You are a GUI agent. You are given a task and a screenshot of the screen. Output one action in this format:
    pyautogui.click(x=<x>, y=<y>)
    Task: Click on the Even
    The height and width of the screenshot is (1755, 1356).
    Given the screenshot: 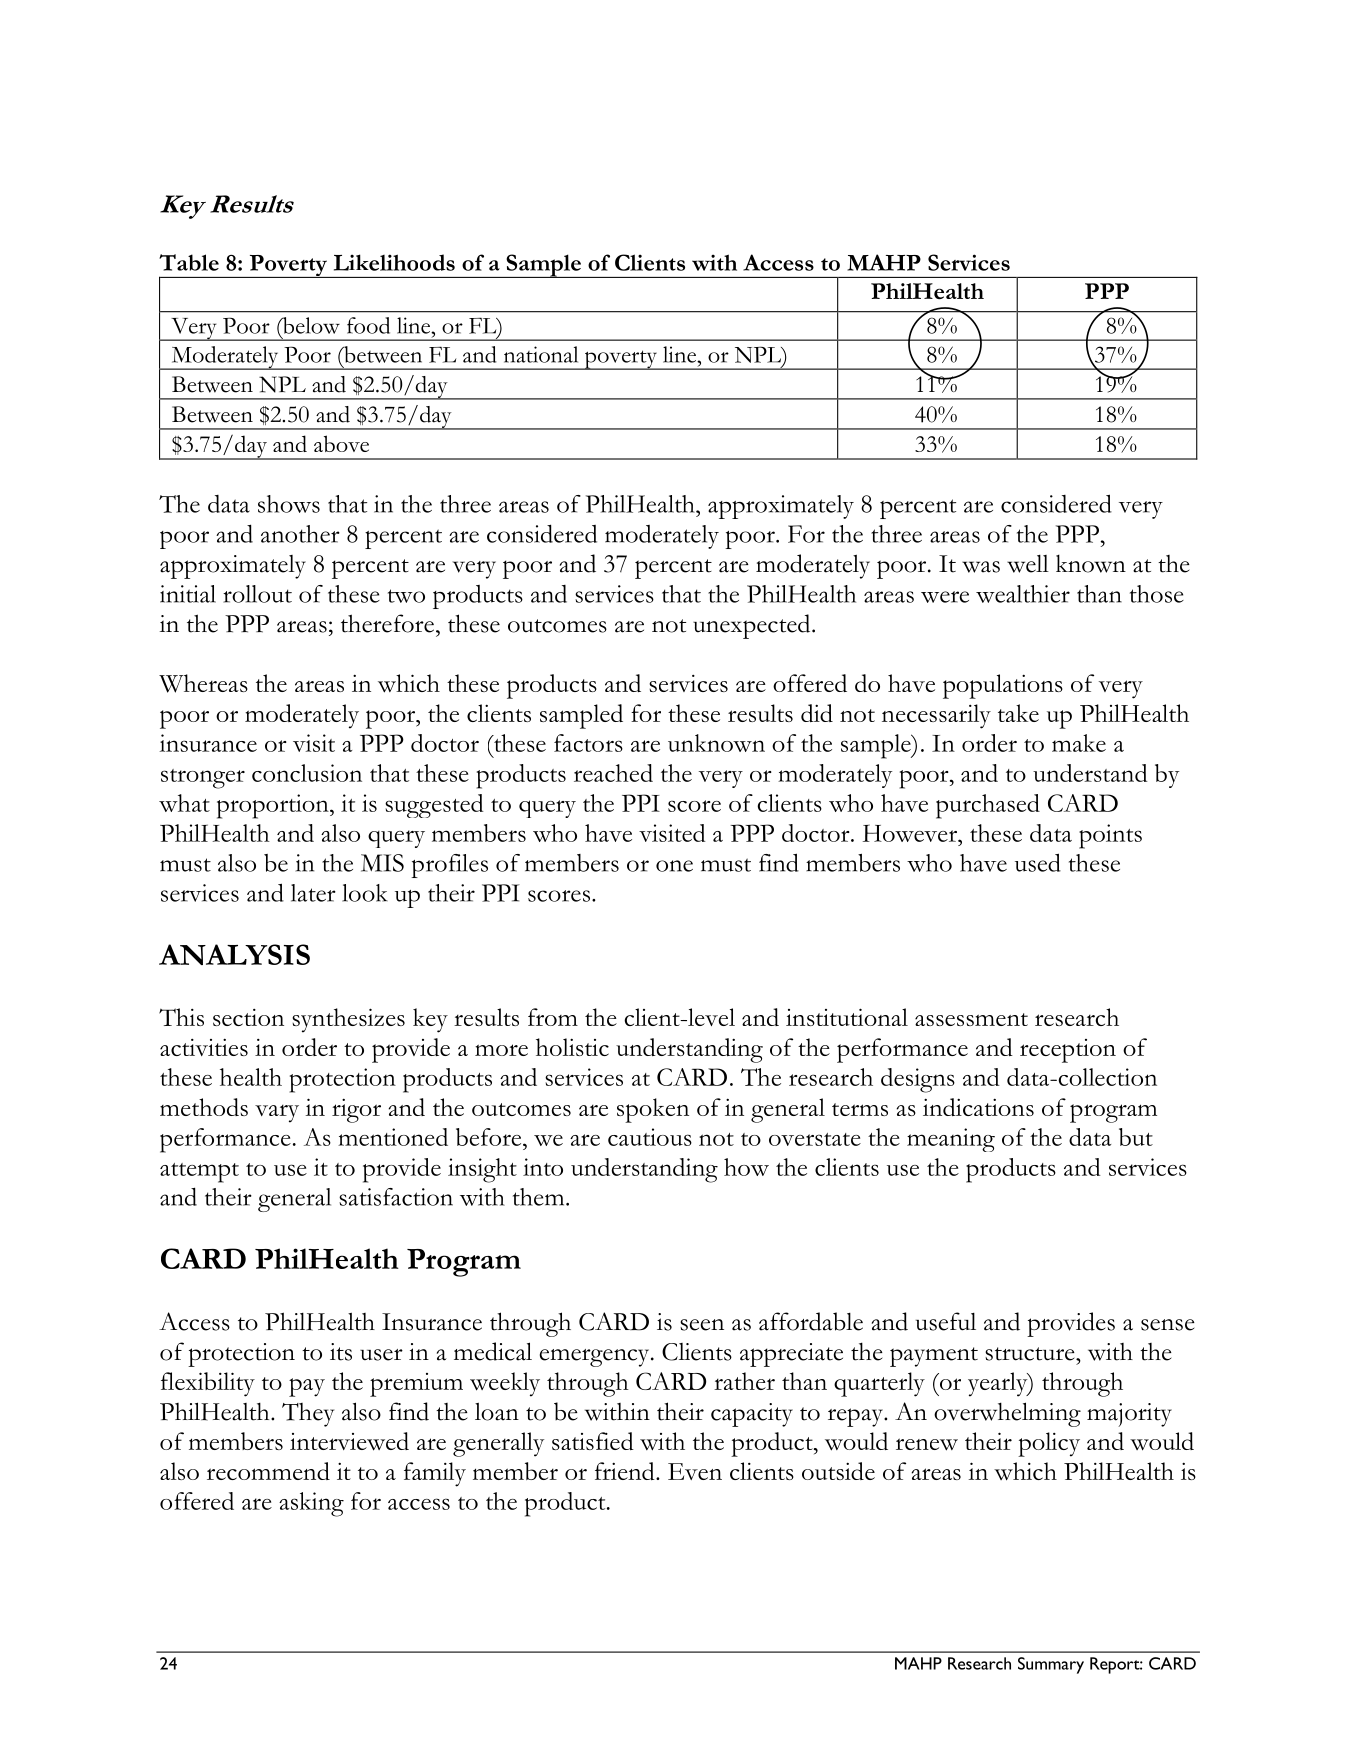 What is the action you would take?
    pyautogui.click(x=695, y=1471)
